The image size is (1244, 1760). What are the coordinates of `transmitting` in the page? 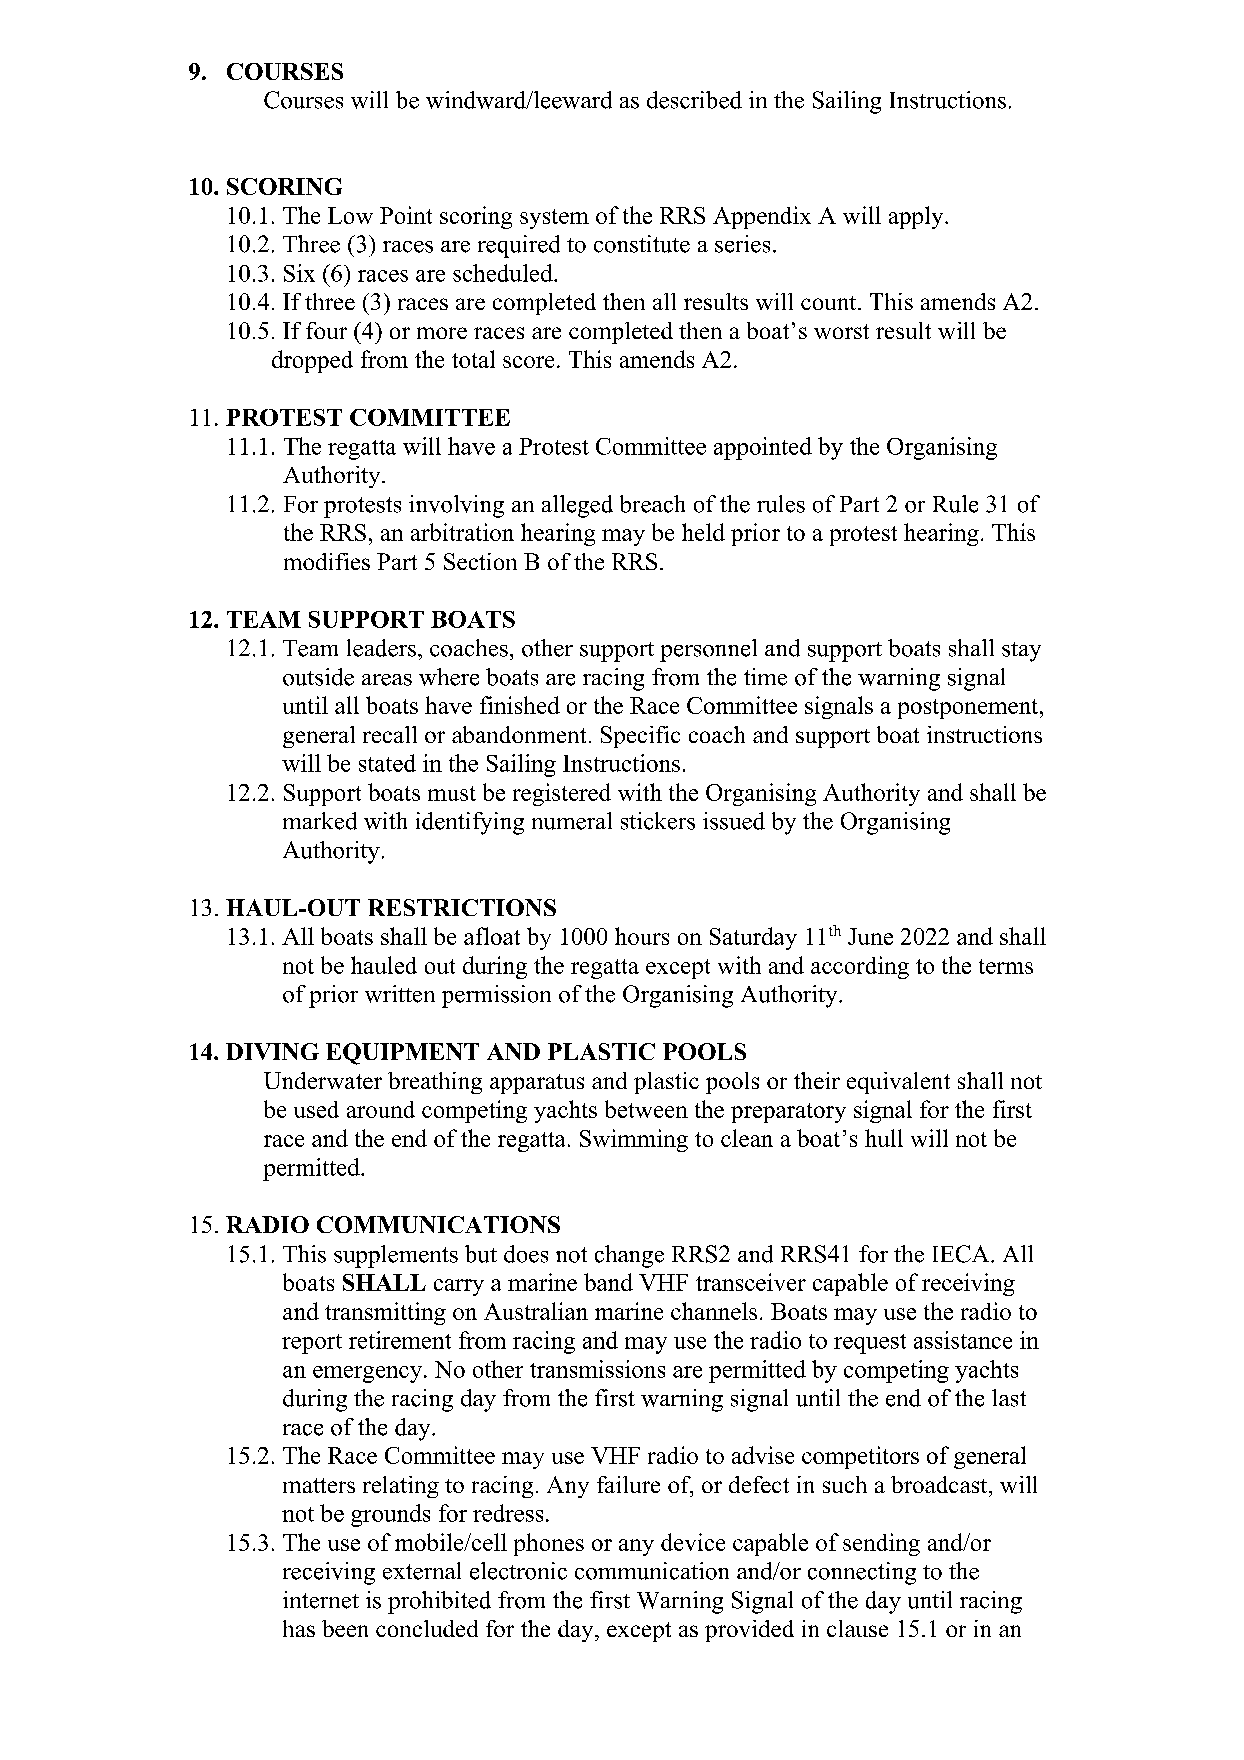 It's located at (385, 1313).
